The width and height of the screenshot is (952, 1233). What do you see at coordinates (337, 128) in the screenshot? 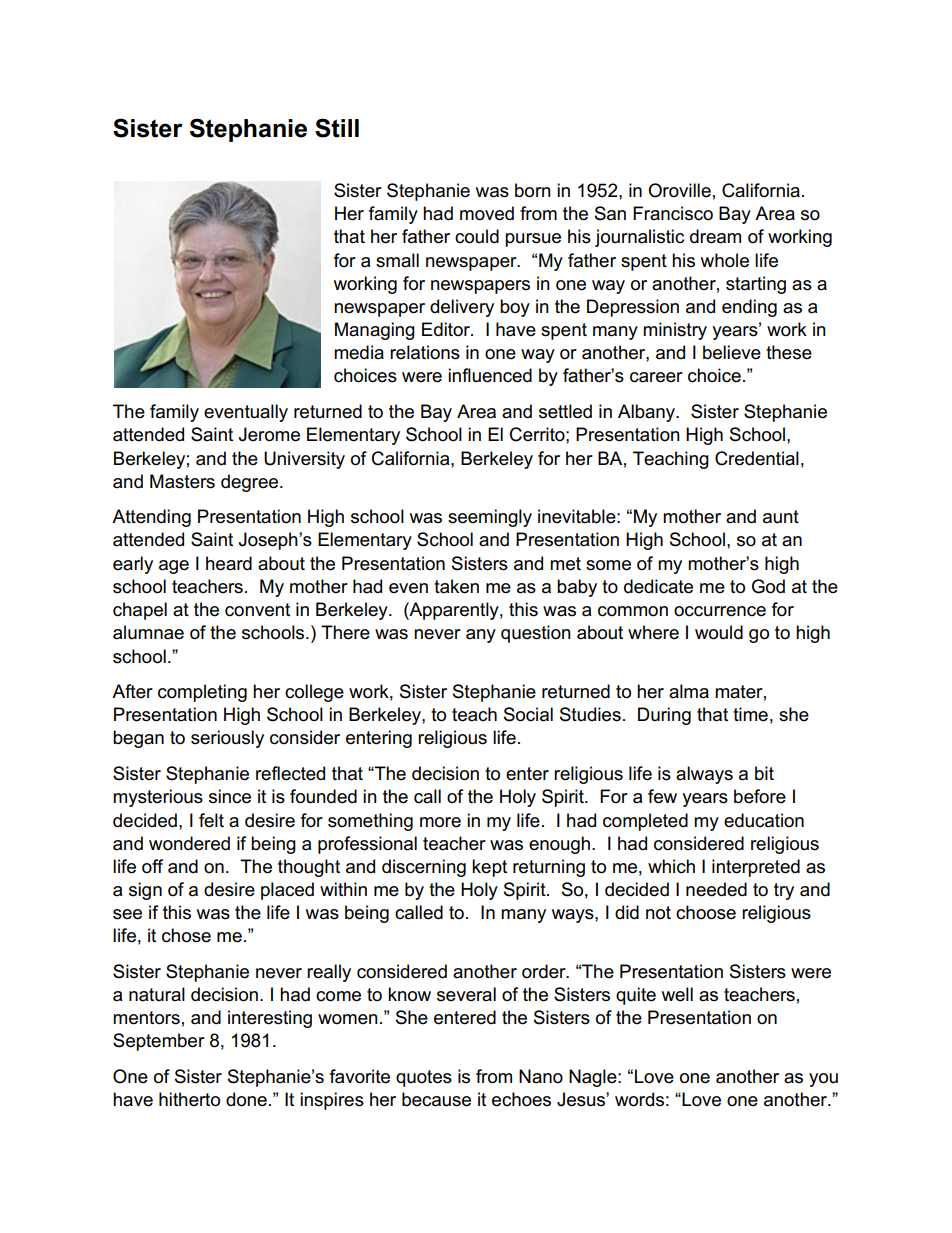
I see `Still` at bounding box center [337, 128].
